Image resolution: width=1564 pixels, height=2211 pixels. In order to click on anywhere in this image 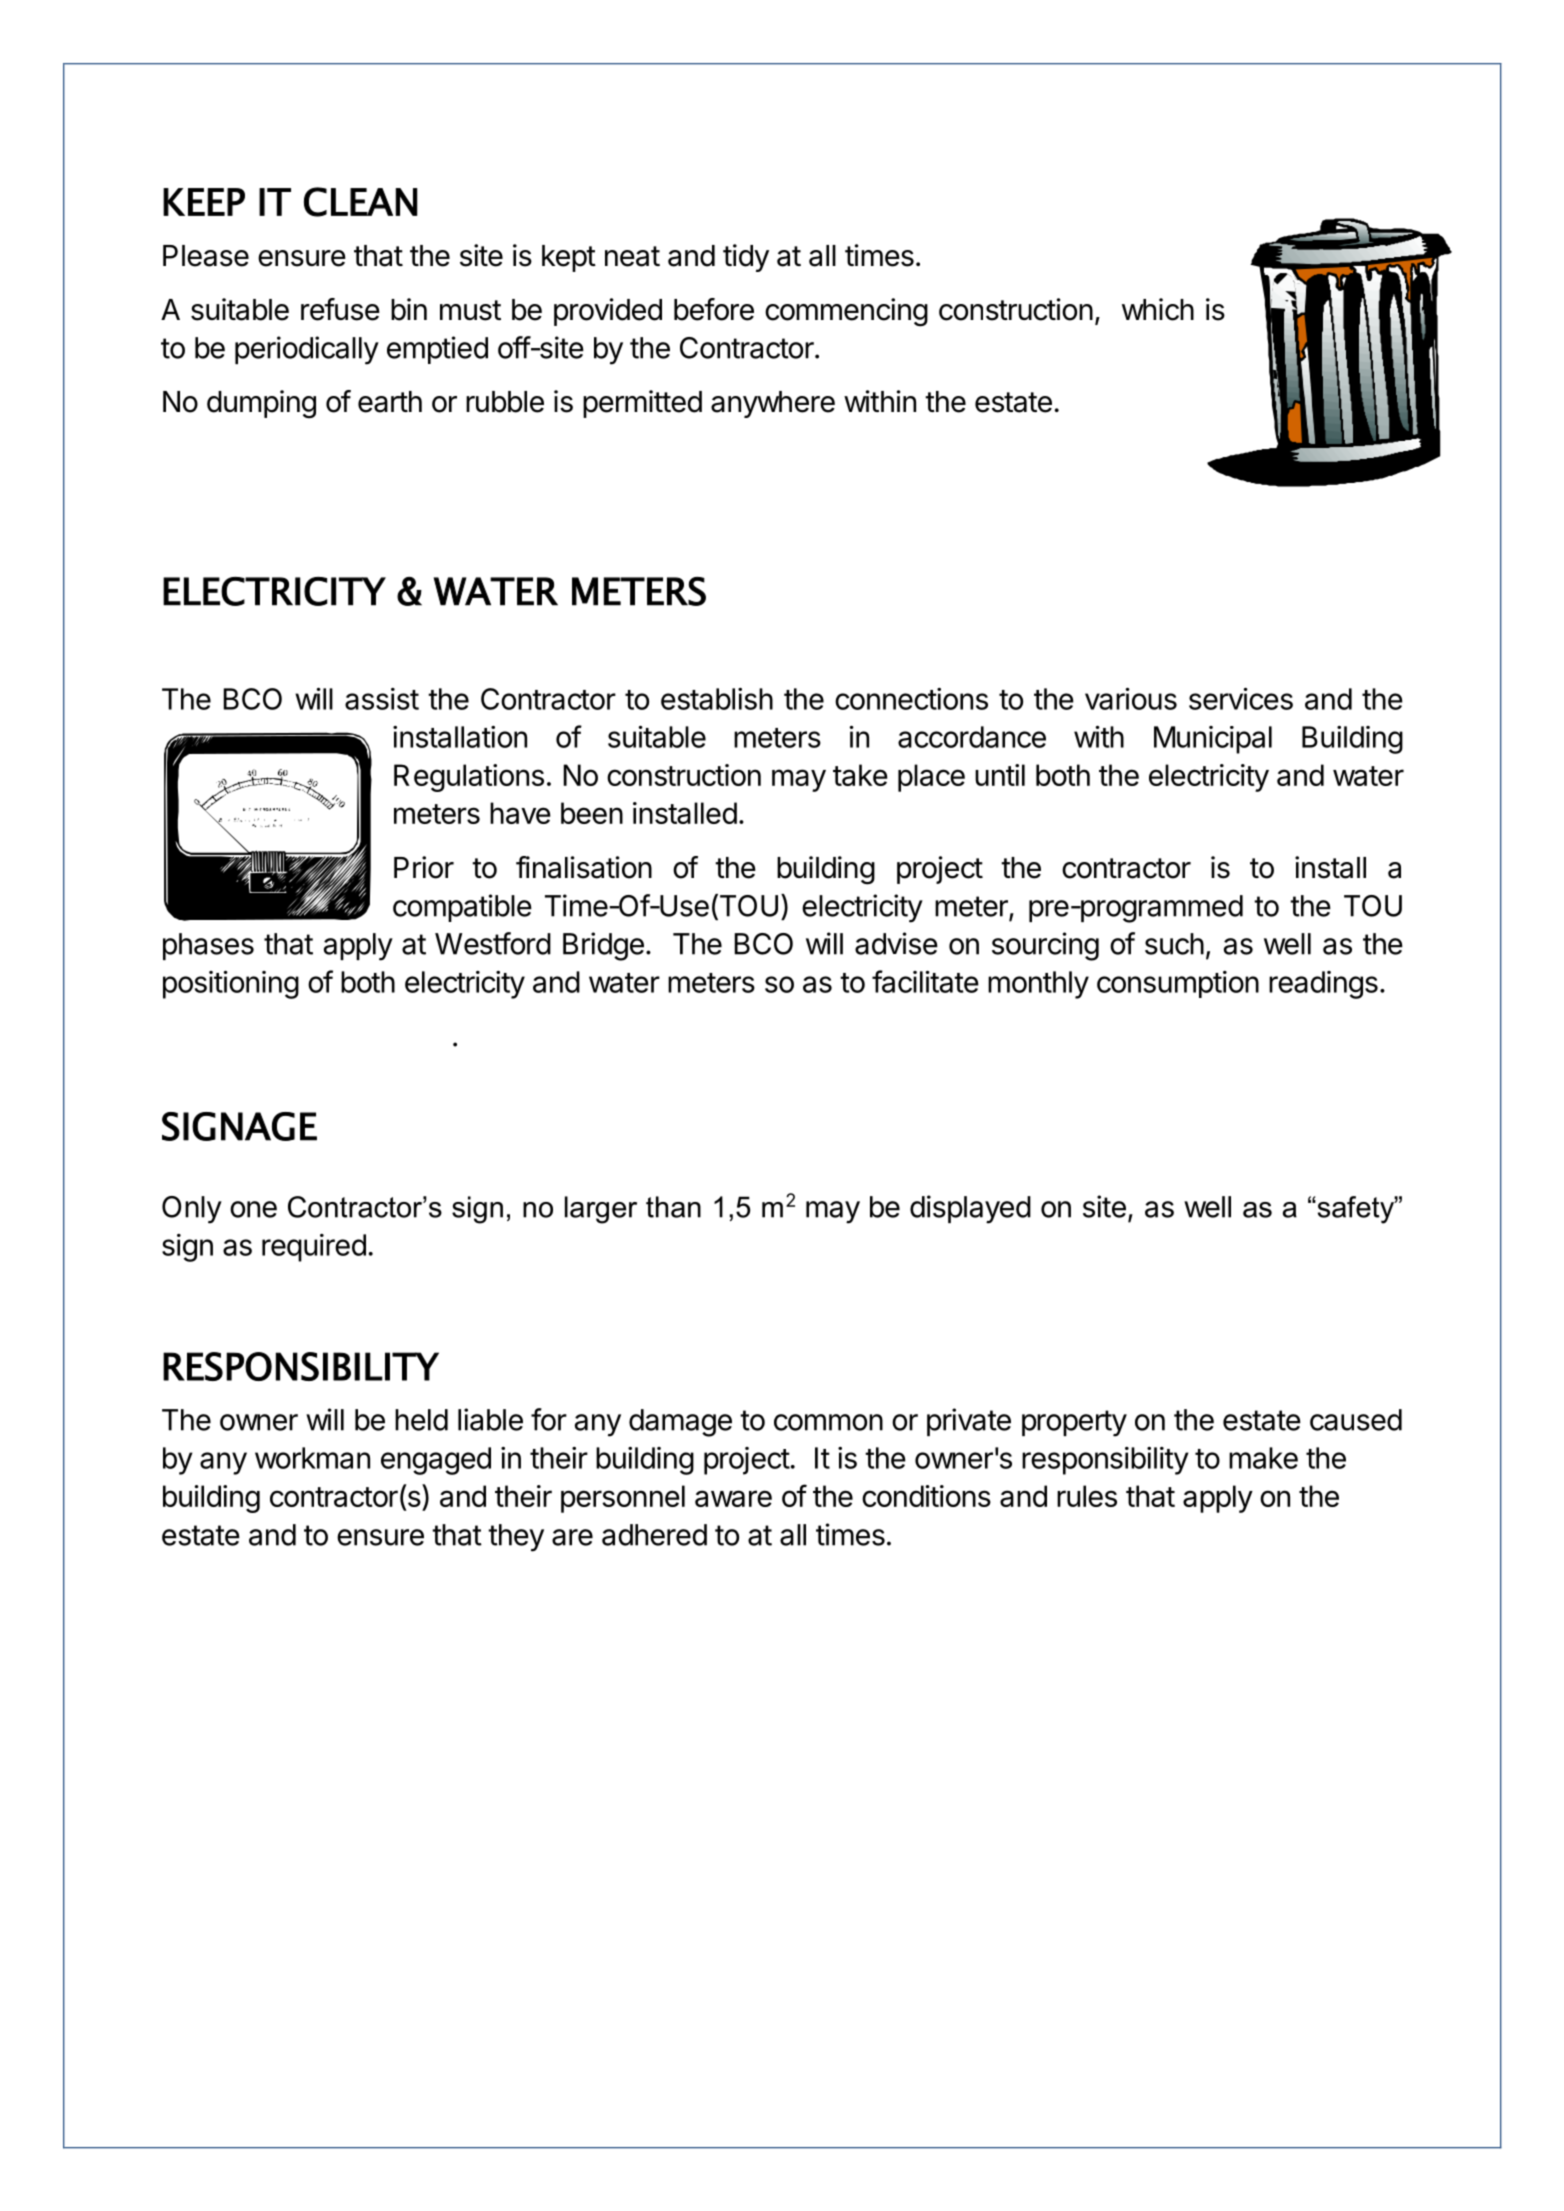, I will do `click(773, 404)`.
